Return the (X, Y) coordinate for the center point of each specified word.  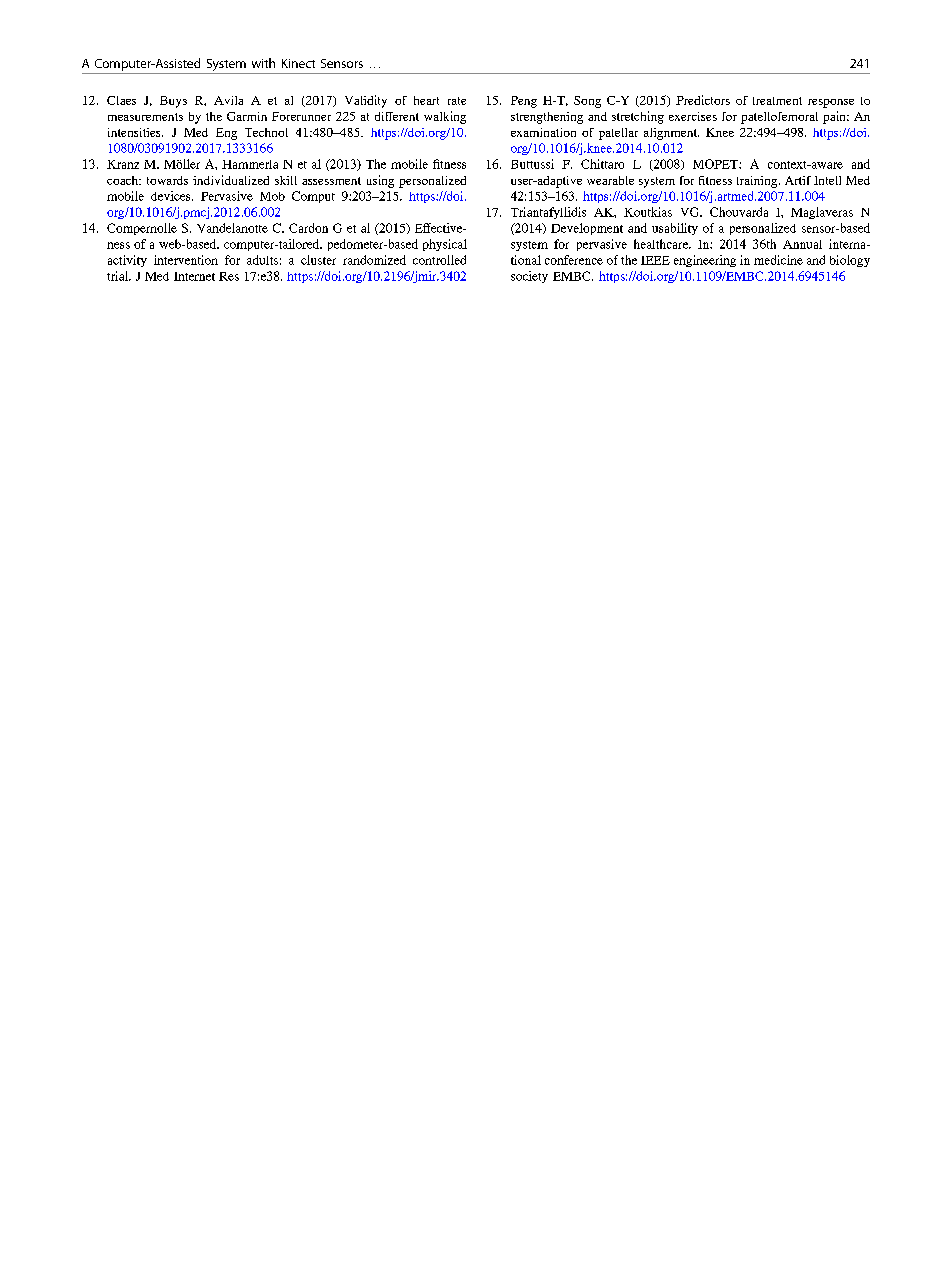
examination (543, 132)
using (380, 181)
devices (172, 196)
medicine (778, 260)
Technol (266, 132)
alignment (671, 134)
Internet (194, 276)
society (529, 277)
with (263, 63)
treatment (777, 101)
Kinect (298, 63)
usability (675, 229)
